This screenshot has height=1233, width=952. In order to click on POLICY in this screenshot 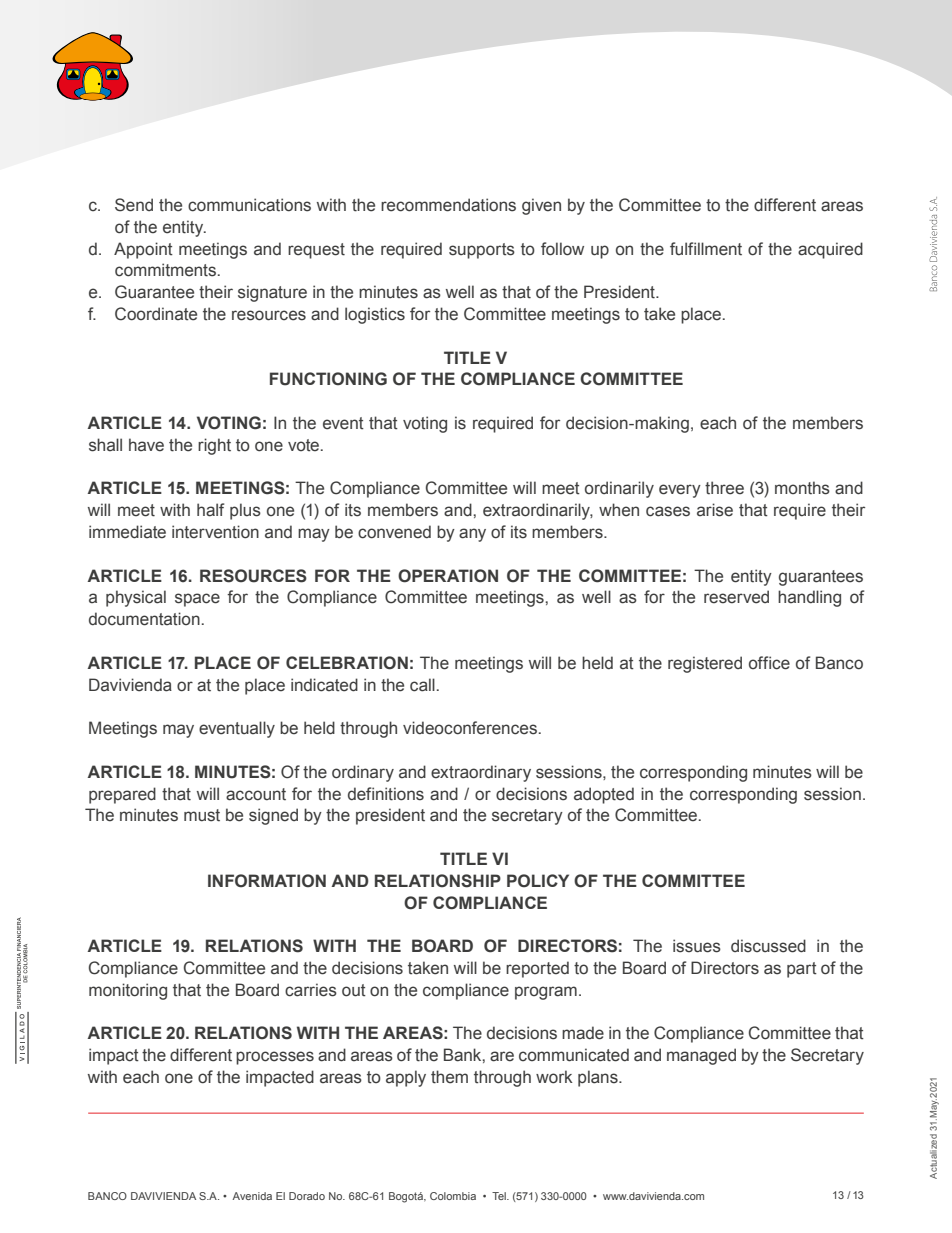, I will do `click(538, 881)`.
